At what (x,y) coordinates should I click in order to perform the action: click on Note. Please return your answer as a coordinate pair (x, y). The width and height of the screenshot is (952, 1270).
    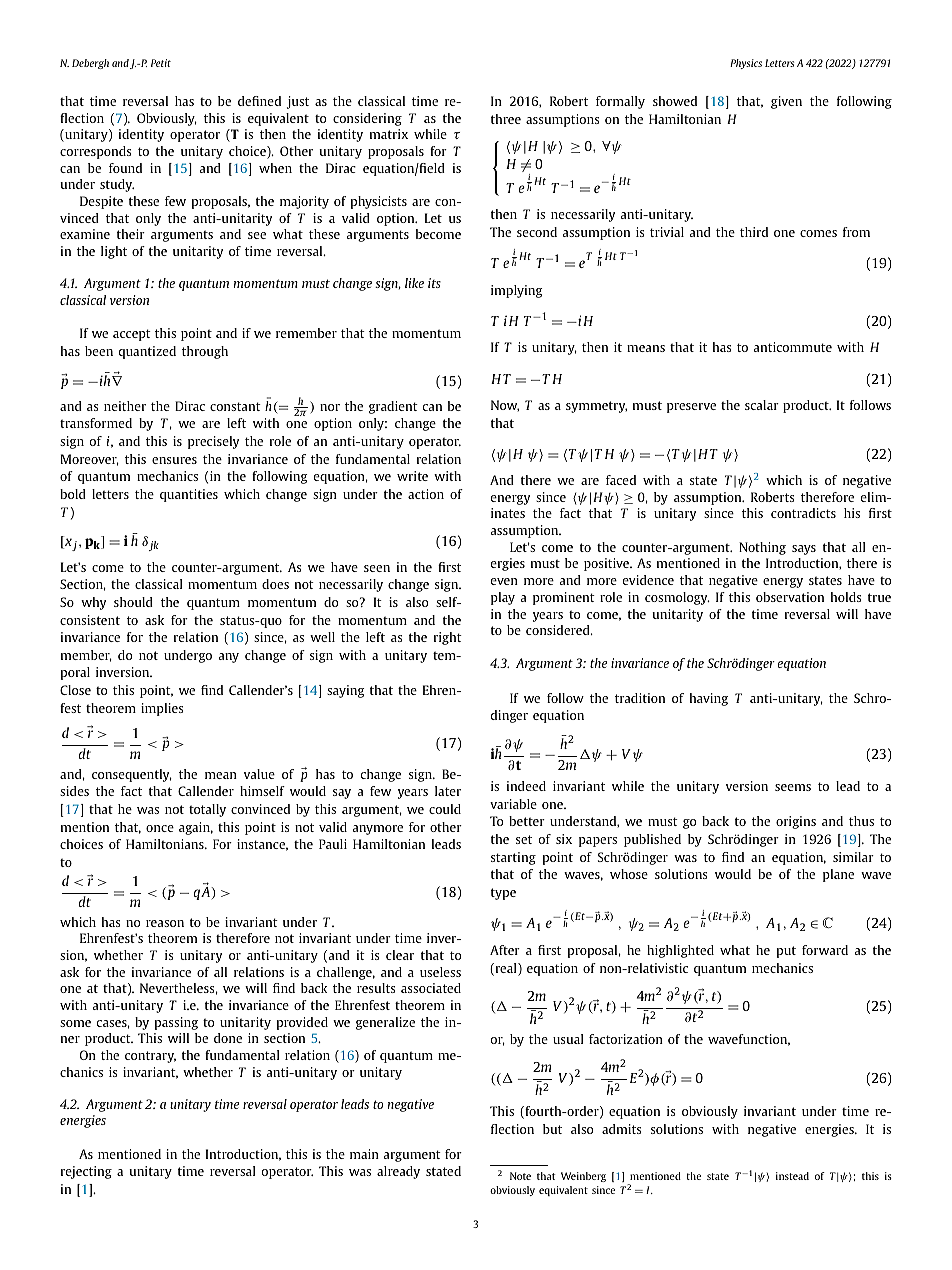
    Looking at the image, I should click on (520, 1176).
